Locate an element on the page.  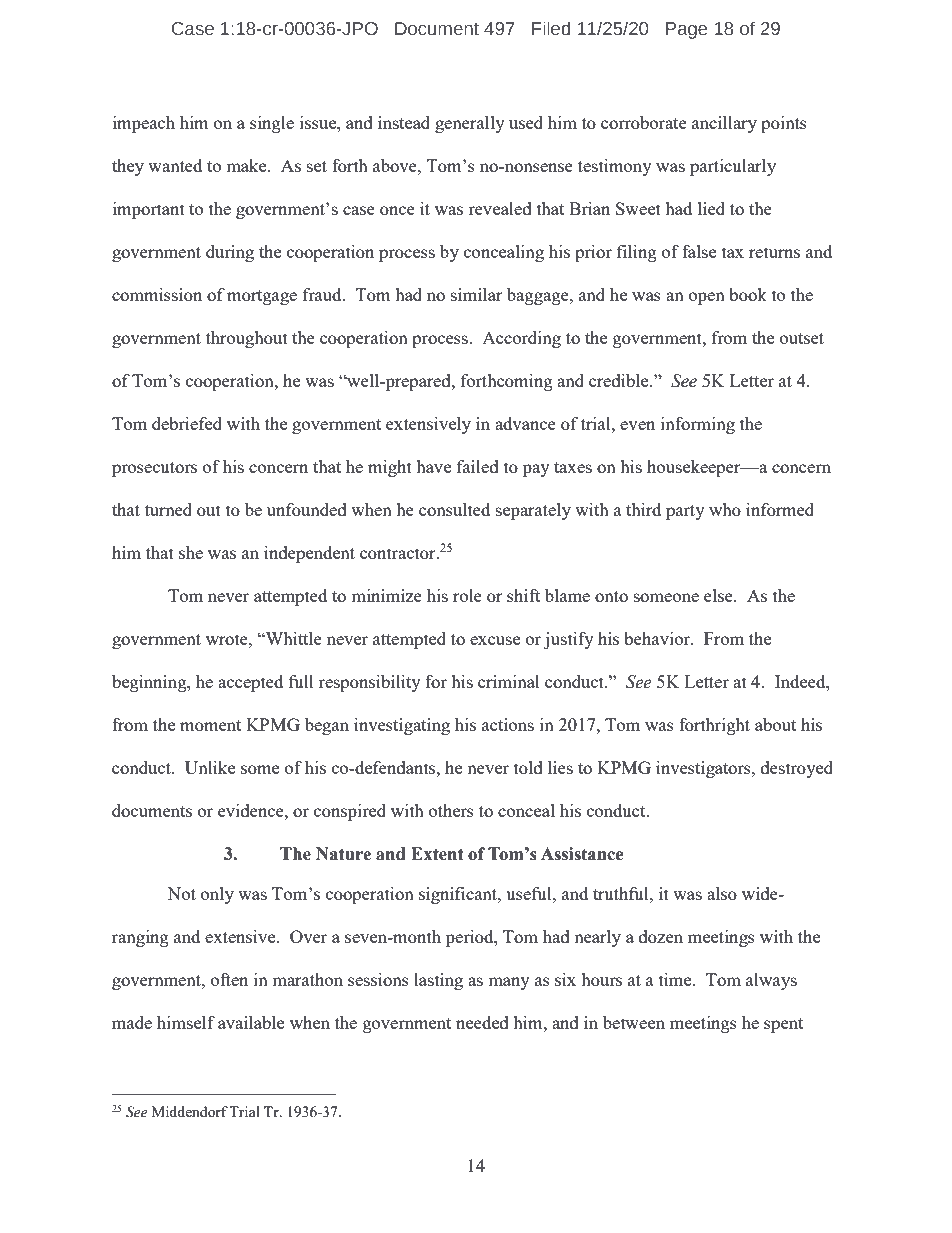
consulted is located at coordinates (454, 509).
